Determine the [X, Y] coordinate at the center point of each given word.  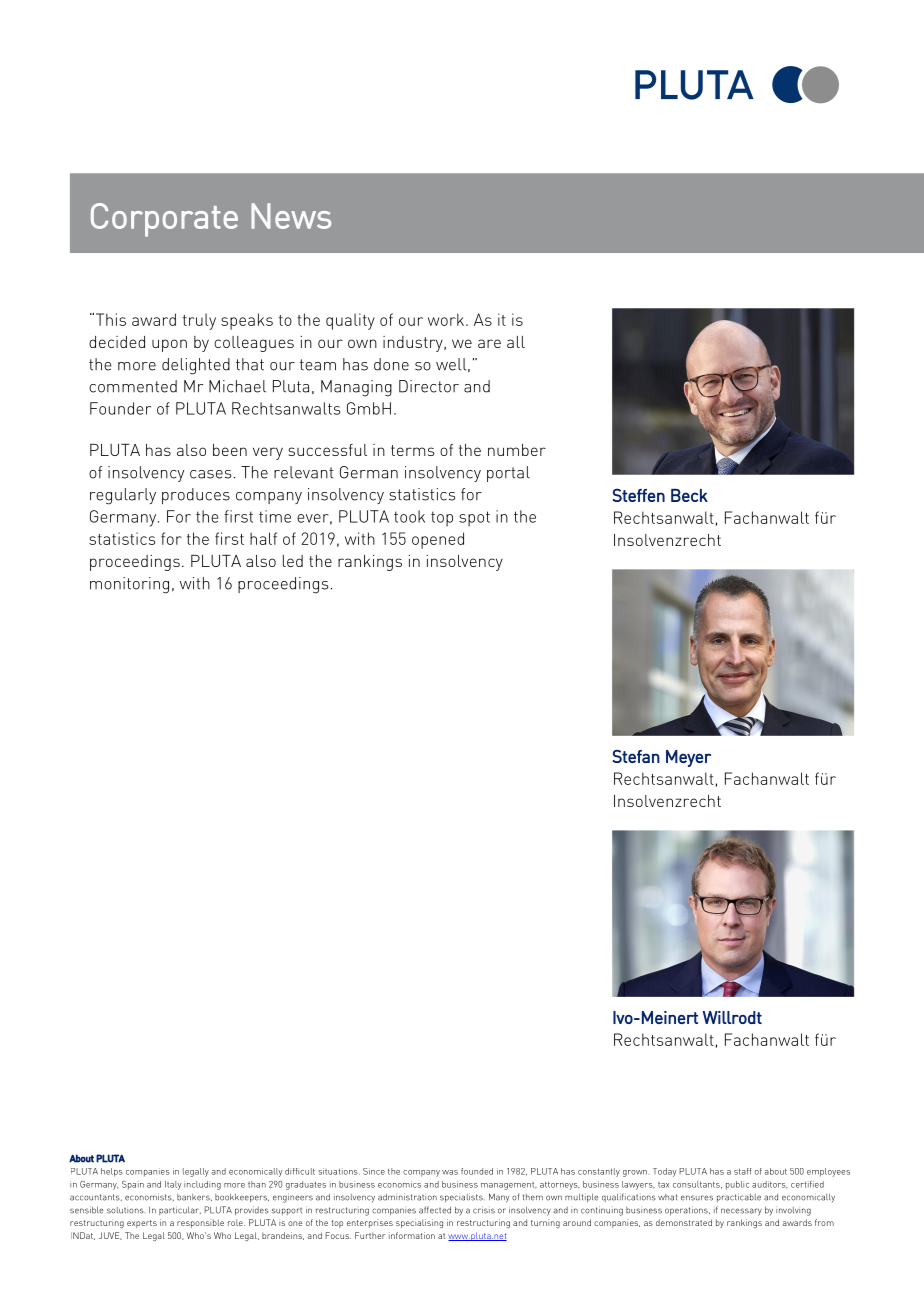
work [447, 319]
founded [477, 1171]
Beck [689, 495]
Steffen [639, 495]
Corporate [164, 220]
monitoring [129, 585]
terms [412, 450]
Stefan [636, 756]
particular [180, 1210]
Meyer [688, 758]
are [489, 343]
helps [112, 1172]
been [230, 450]
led [293, 561]
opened [438, 540]
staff [742, 1171]
